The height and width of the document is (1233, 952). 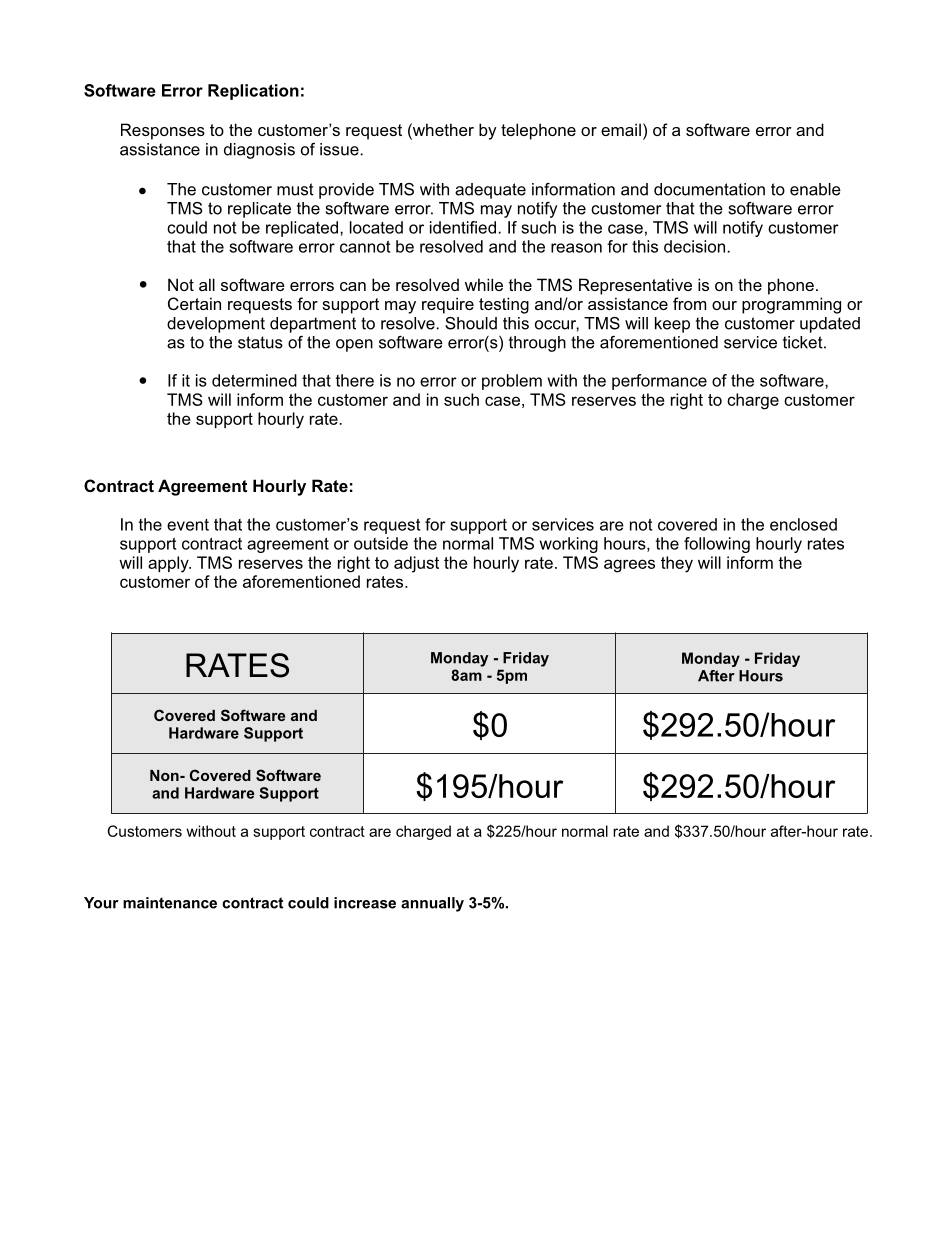 What do you see at coordinates (163, 131) in the document?
I see `Responses` at bounding box center [163, 131].
